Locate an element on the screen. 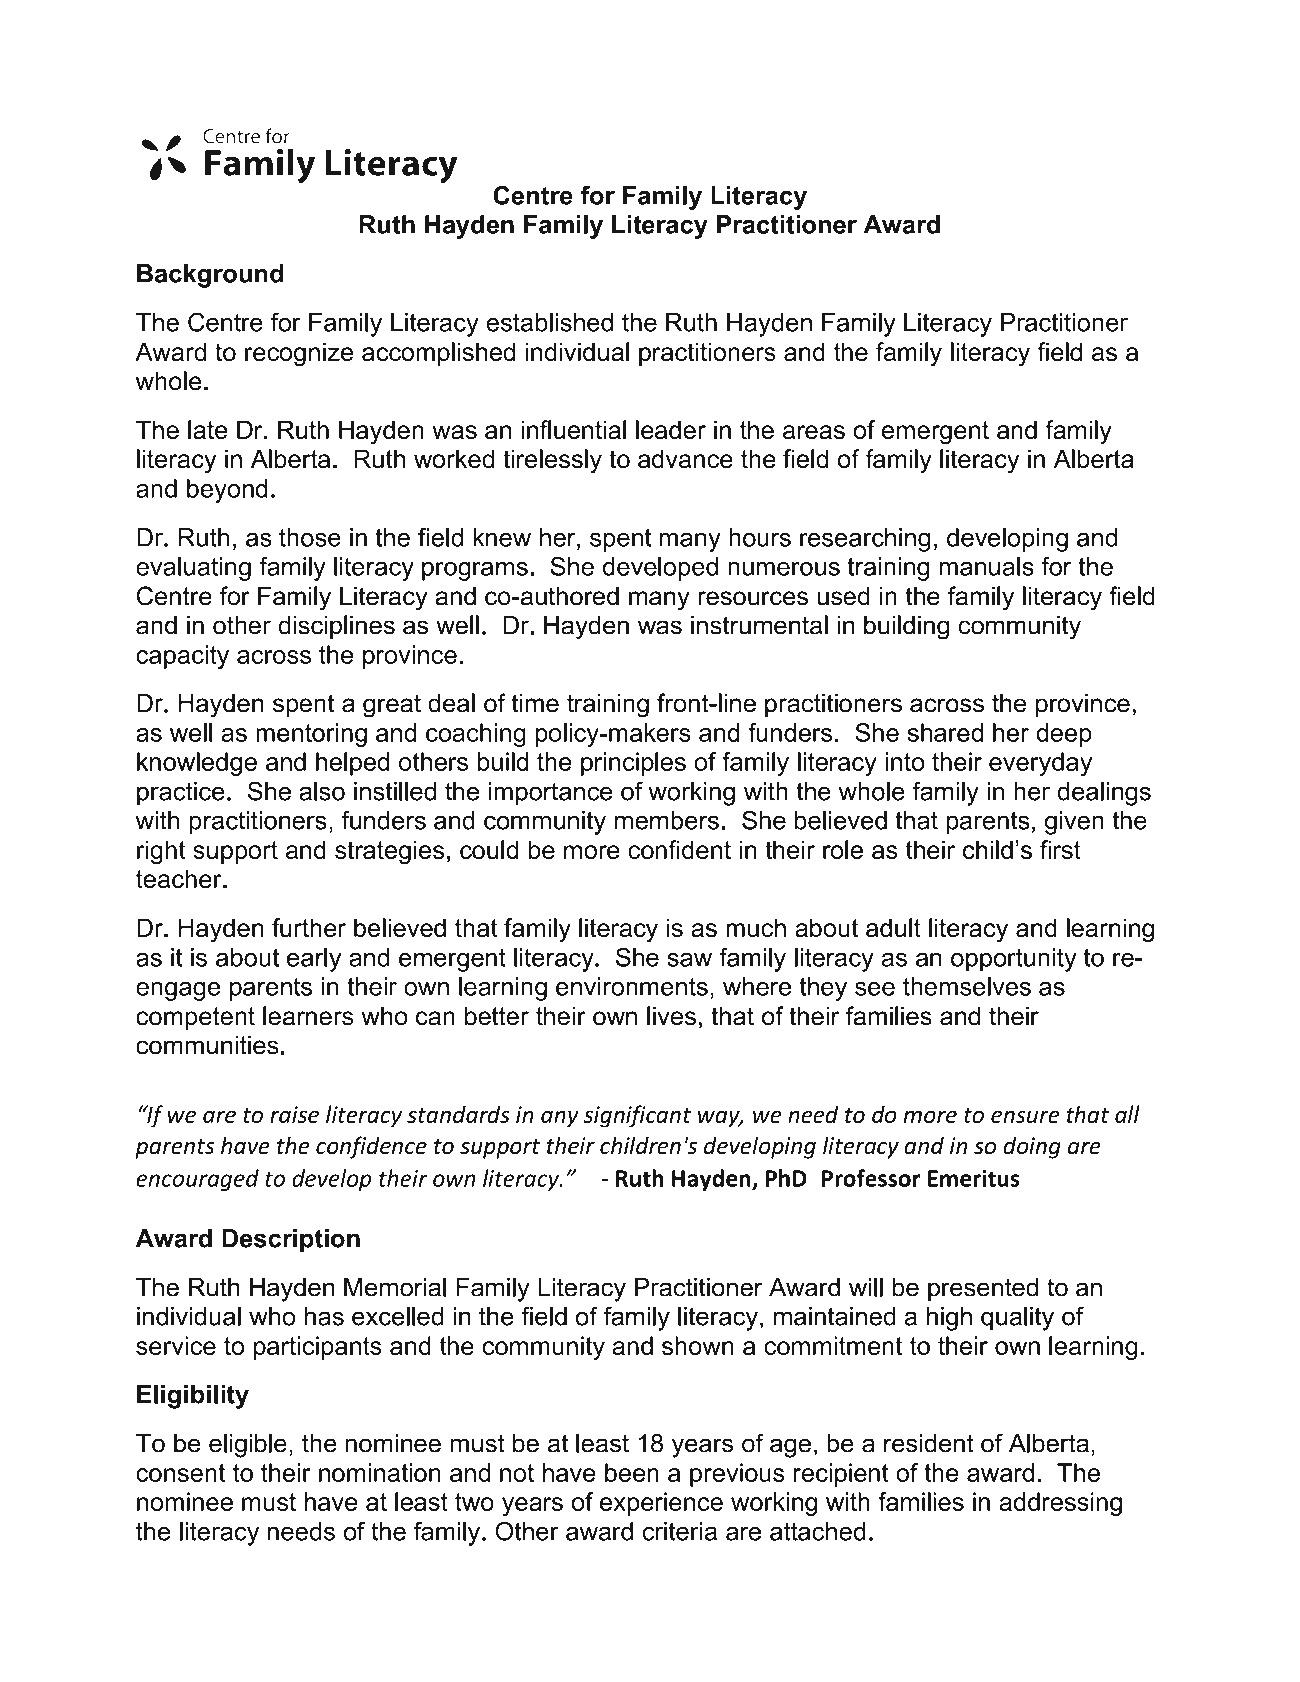 The height and width of the screenshot is (1682, 1300). further is located at coordinates (309, 927).
